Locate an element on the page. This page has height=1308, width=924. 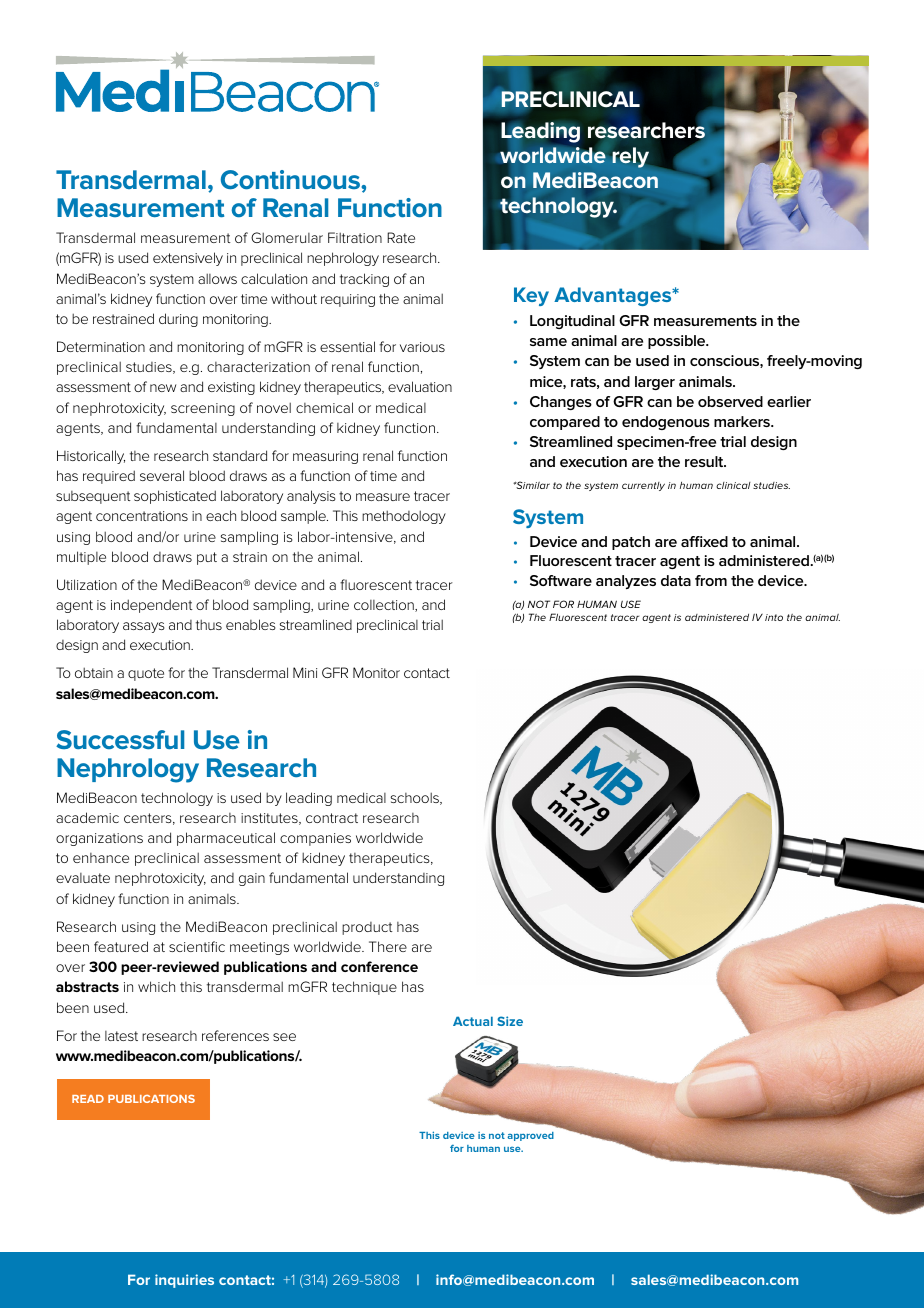
inquiries is located at coordinates (184, 1281).
